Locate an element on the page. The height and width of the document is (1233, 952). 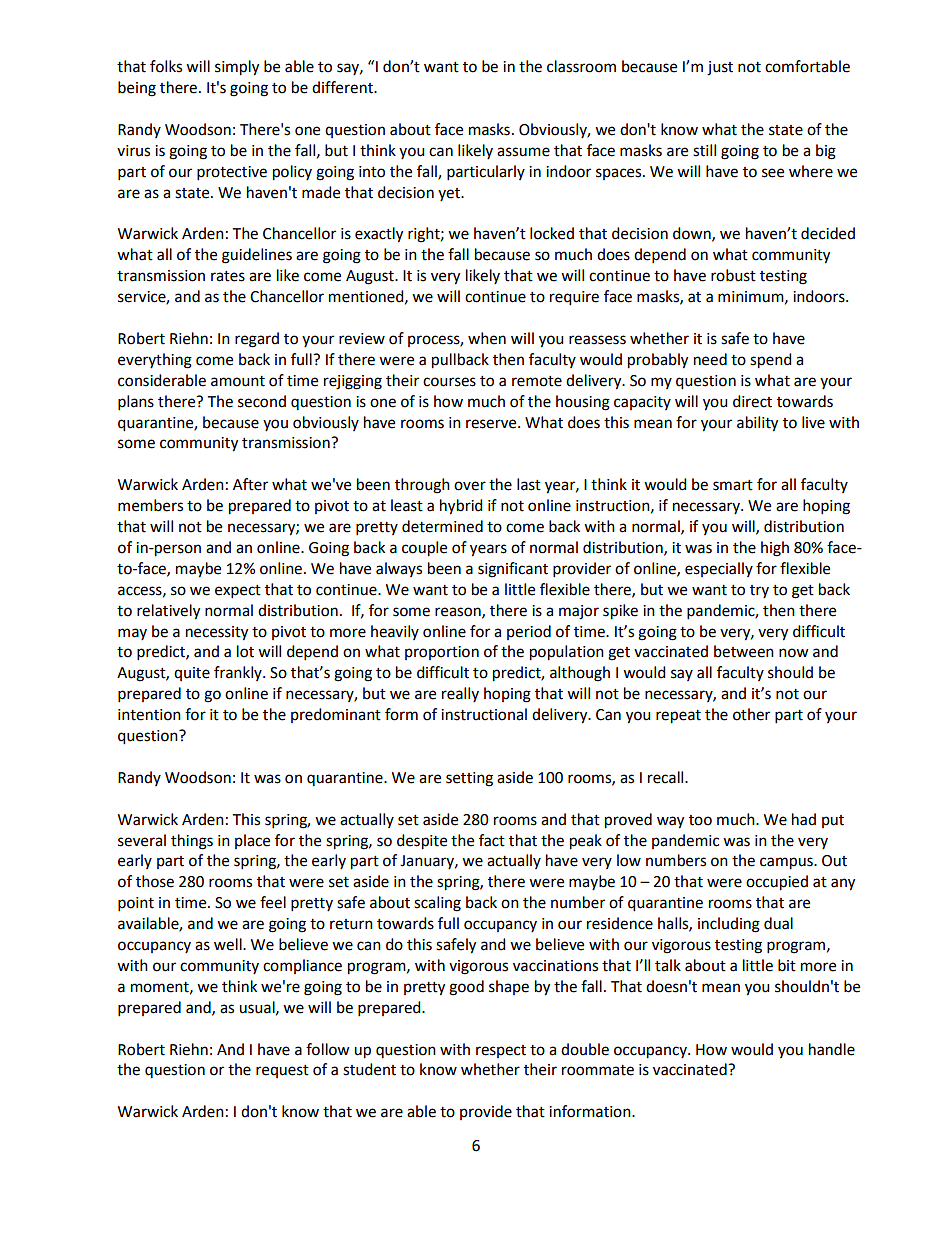
direct is located at coordinates (752, 401).
